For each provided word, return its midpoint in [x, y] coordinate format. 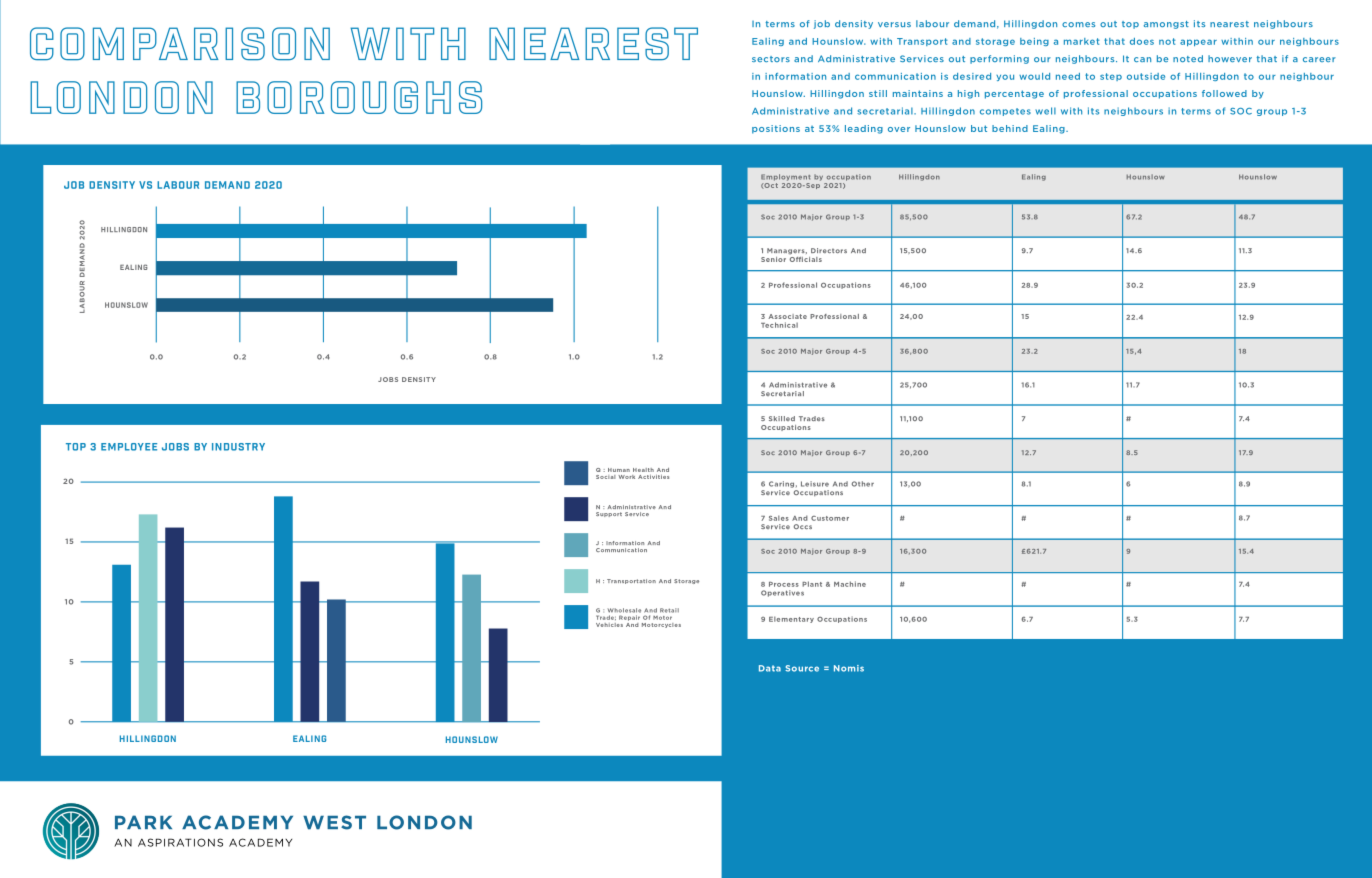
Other [863, 484]
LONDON [424, 822]
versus [894, 24]
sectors [771, 59]
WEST [334, 822]
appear [1198, 42]
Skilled [782, 418]
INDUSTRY [238, 447]
